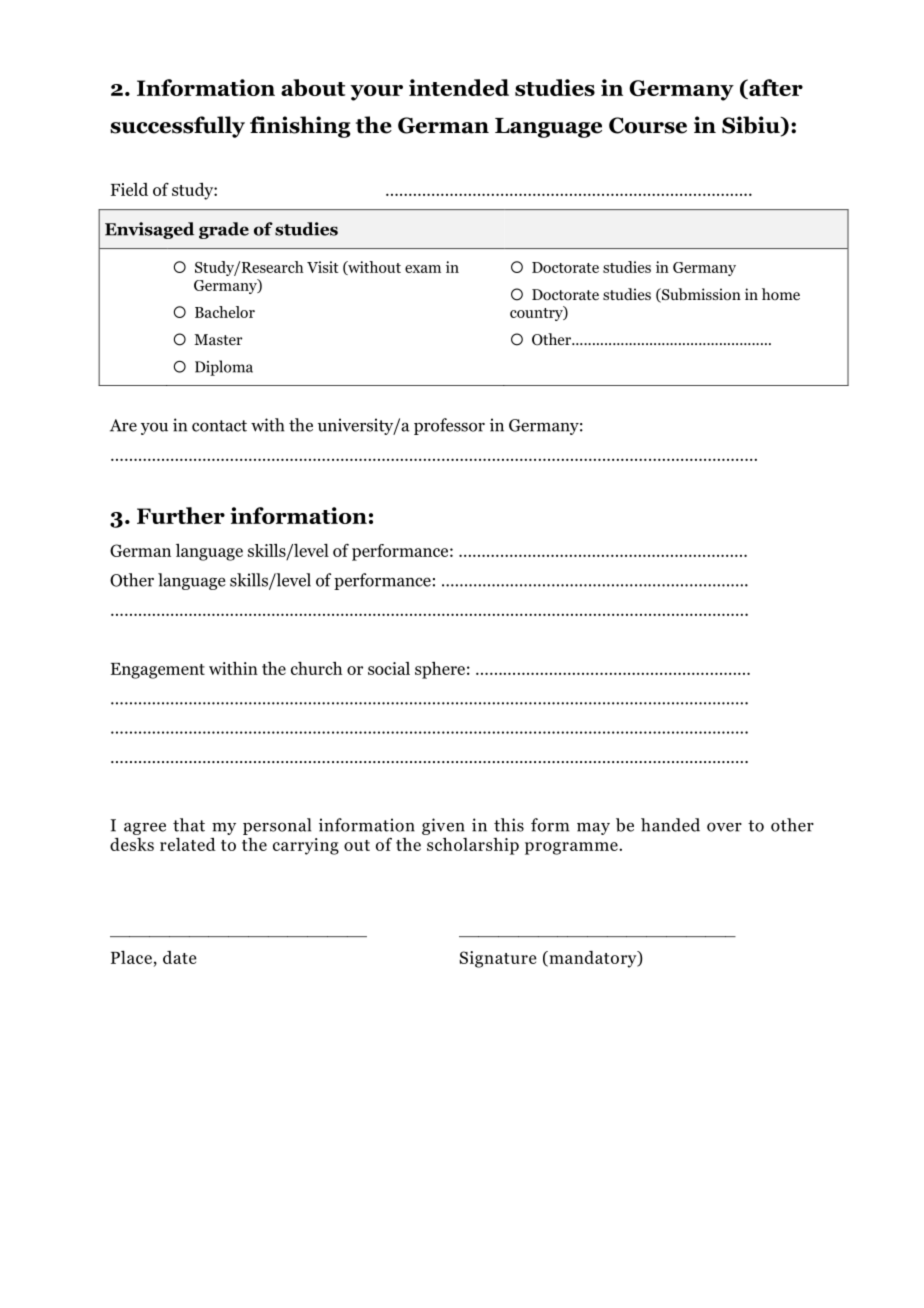  Describe the element at coordinates (459, 87) in the screenshot. I see `intended` at that location.
